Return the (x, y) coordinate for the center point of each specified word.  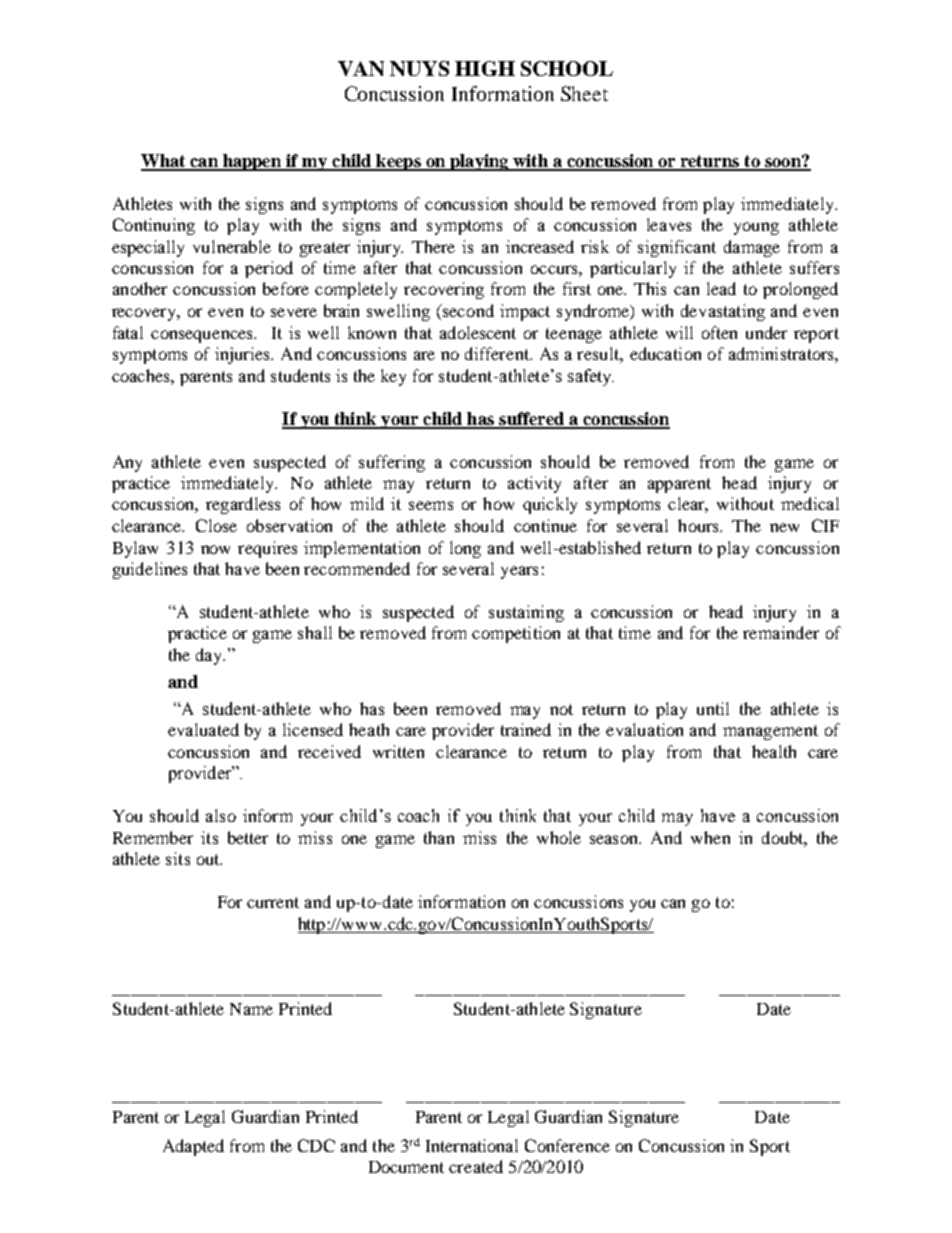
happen (252, 162)
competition (516, 634)
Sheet (584, 93)
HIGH (485, 68)
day (210, 656)
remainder (781, 632)
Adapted (193, 1147)
